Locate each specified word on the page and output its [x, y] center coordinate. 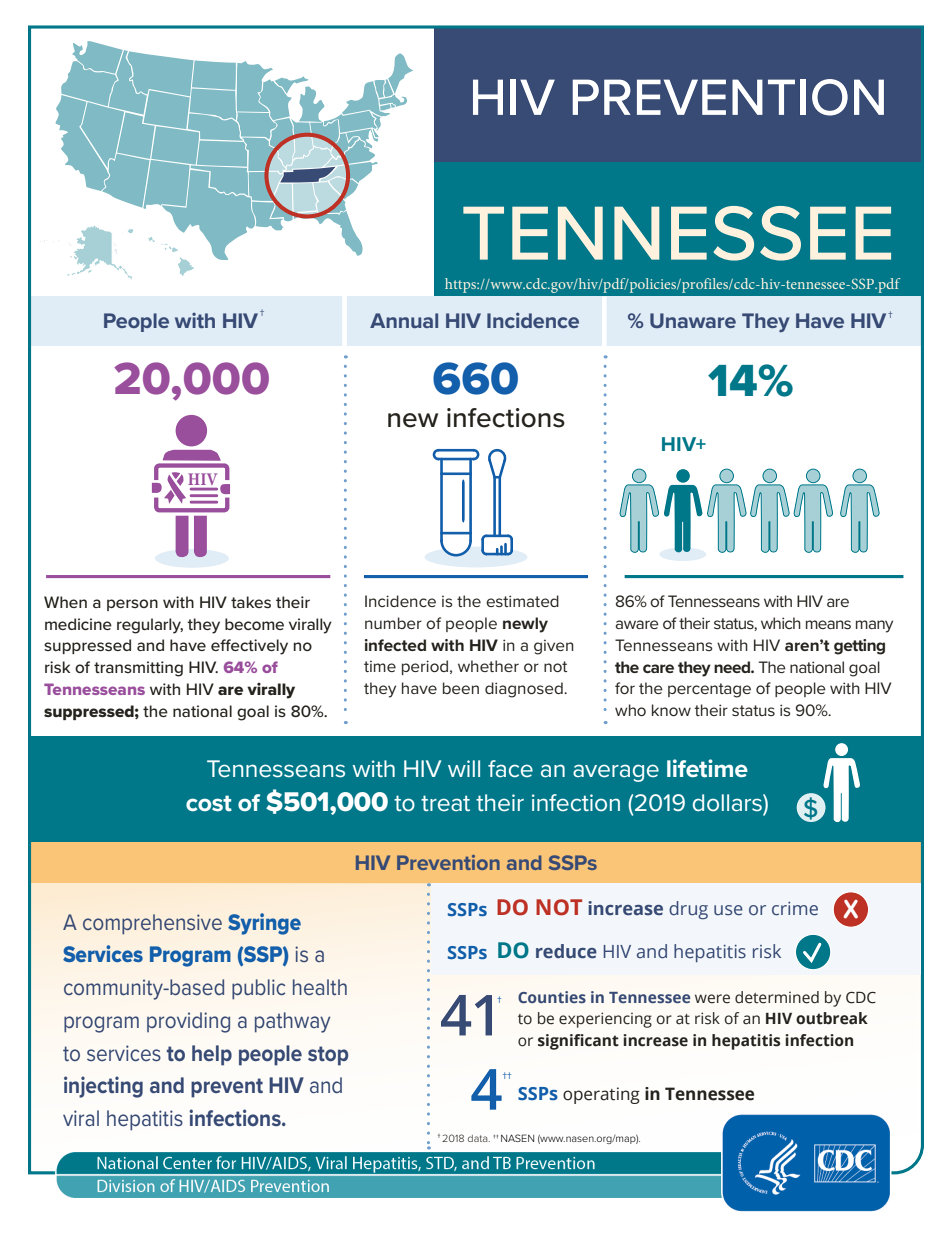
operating [601, 1095]
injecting [103, 1087]
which [781, 623]
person [132, 605]
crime [795, 909]
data [479, 1138]
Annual [404, 320]
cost [209, 803]
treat [445, 803]
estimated [522, 601]
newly [525, 625]
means [828, 624]
